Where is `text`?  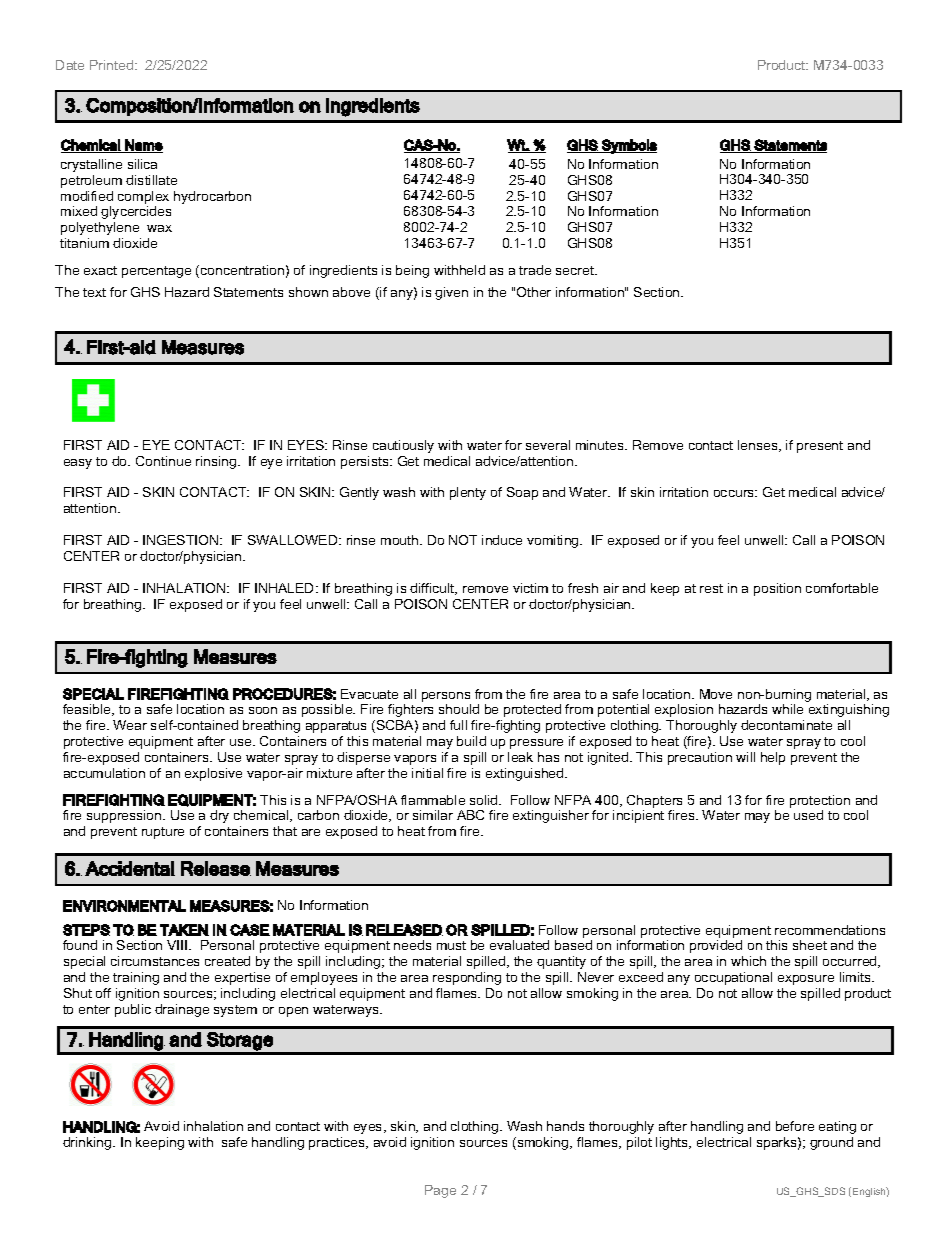
text is located at coordinates (94, 292).
